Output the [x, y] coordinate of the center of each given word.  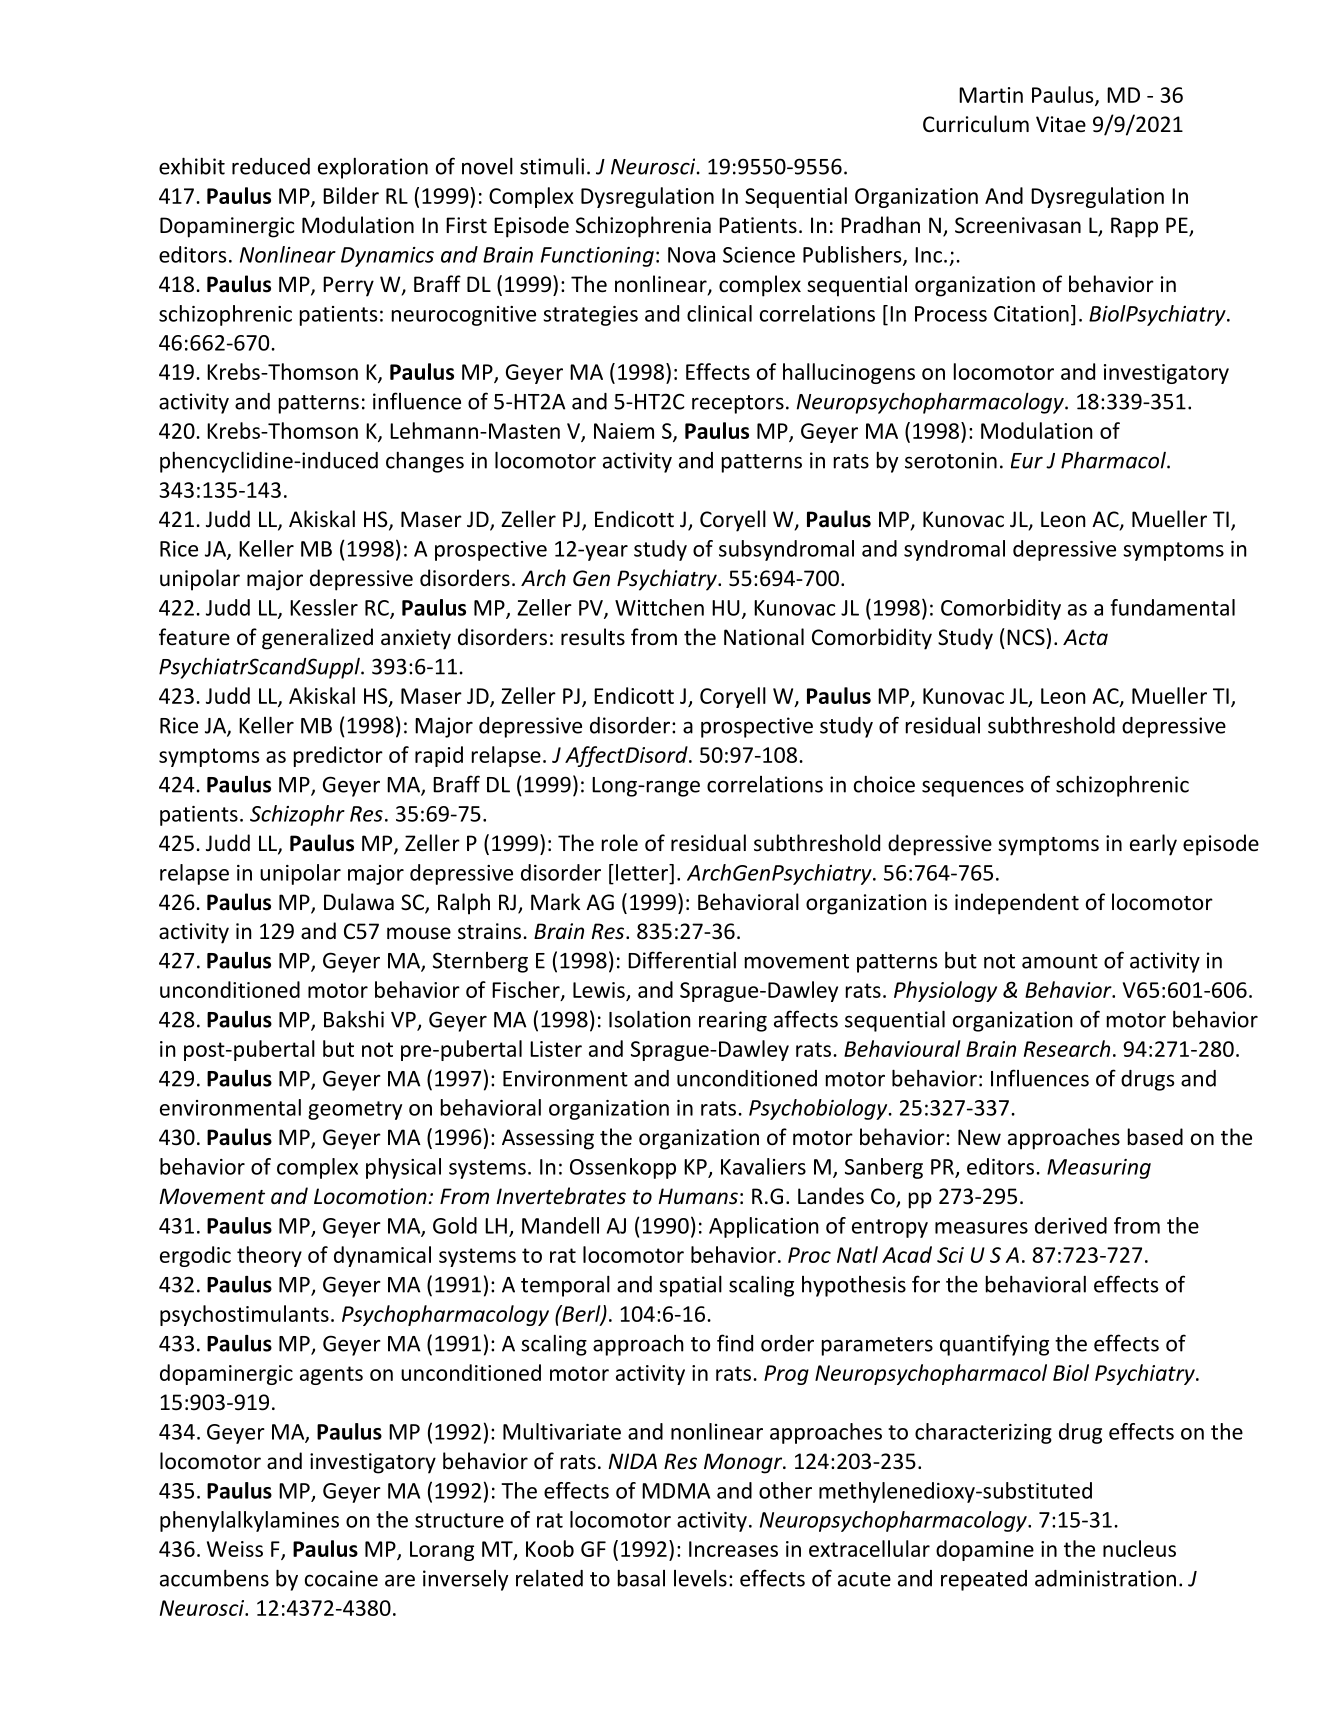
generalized [317, 639]
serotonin [951, 460]
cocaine [341, 1578]
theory [269, 1256]
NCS [1026, 637]
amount [1060, 961]
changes [425, 462]
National [764, 637]
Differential [682, 960]
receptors [738, 404]
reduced [271, 166]
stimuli [552, 166]
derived [1071, 1225]
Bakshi [354, 1019]
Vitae [1061, 124]
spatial [690, 1286]
